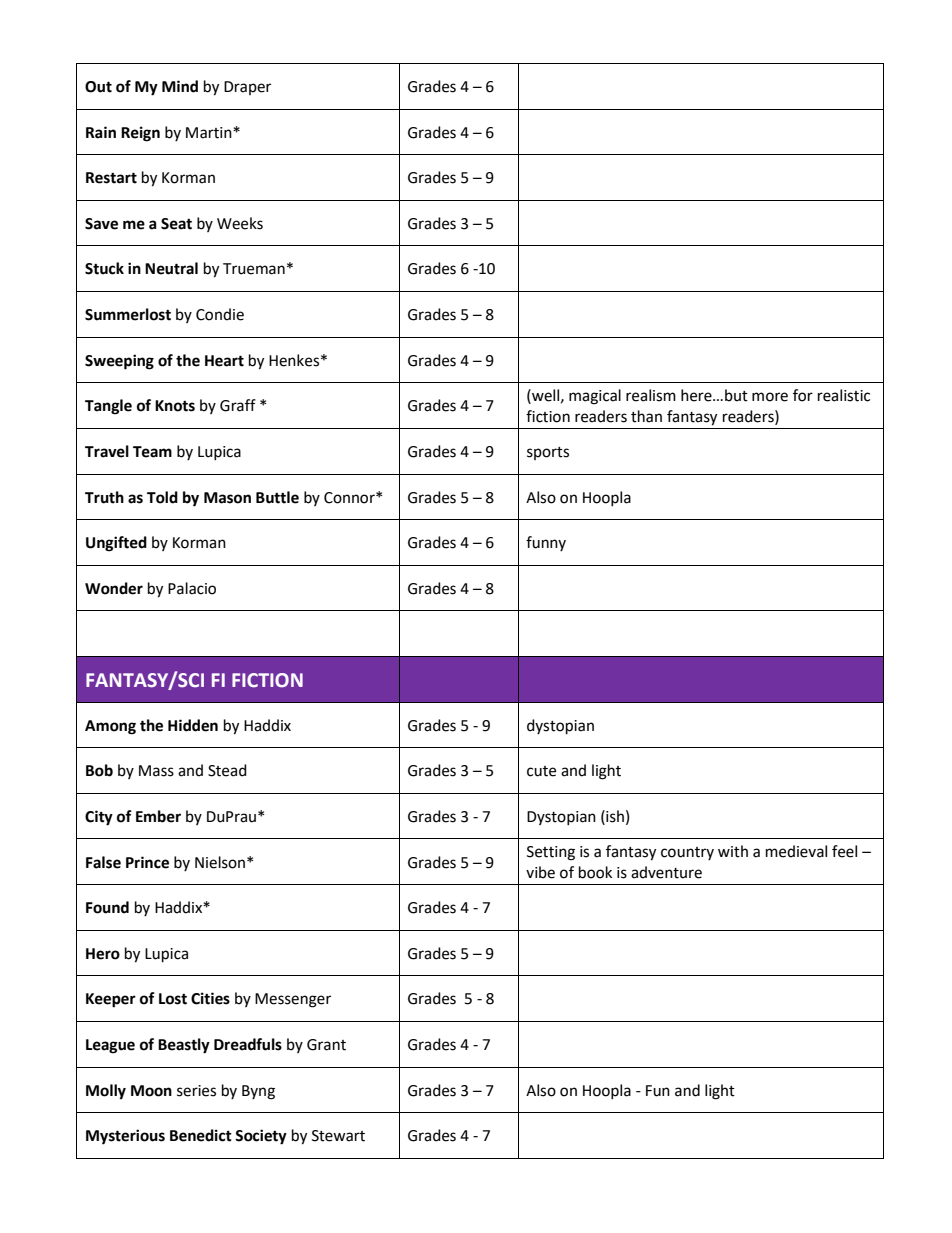 This document has height=1233, width=952. What do you see at coordinates (595, 397) in the document?
I see `magical` at bounding box center [595, 397].
